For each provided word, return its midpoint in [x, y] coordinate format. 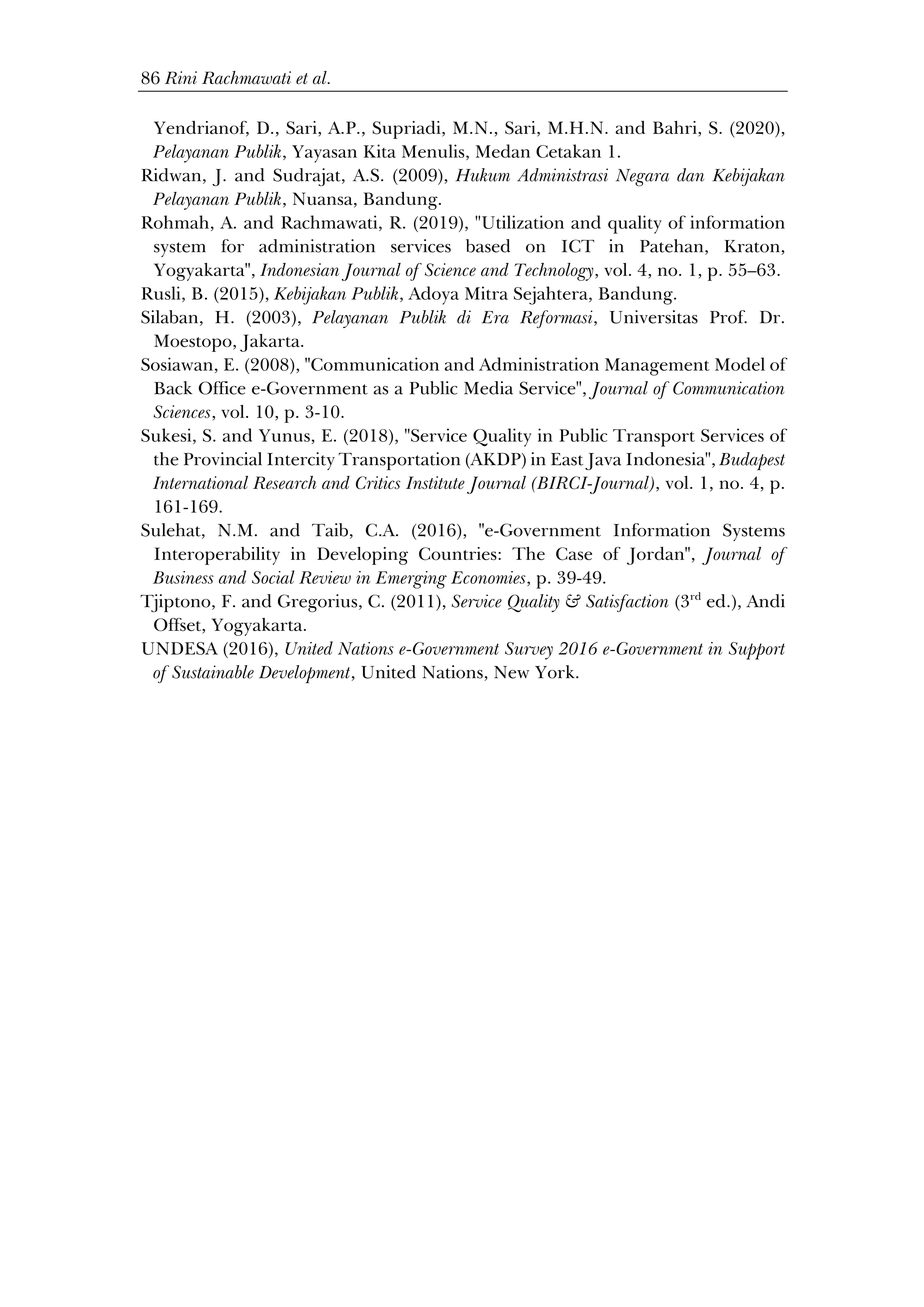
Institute [435, 482]
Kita [380, 151]
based [488, 246]
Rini [181, 77]
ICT [578, 246]
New [511, 672]
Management [657, 367]
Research [285, 482]
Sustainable [213, 672]
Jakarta [271, 343]
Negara [642, 177]
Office [222, 388]
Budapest [752, 461]
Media [488, 388]
